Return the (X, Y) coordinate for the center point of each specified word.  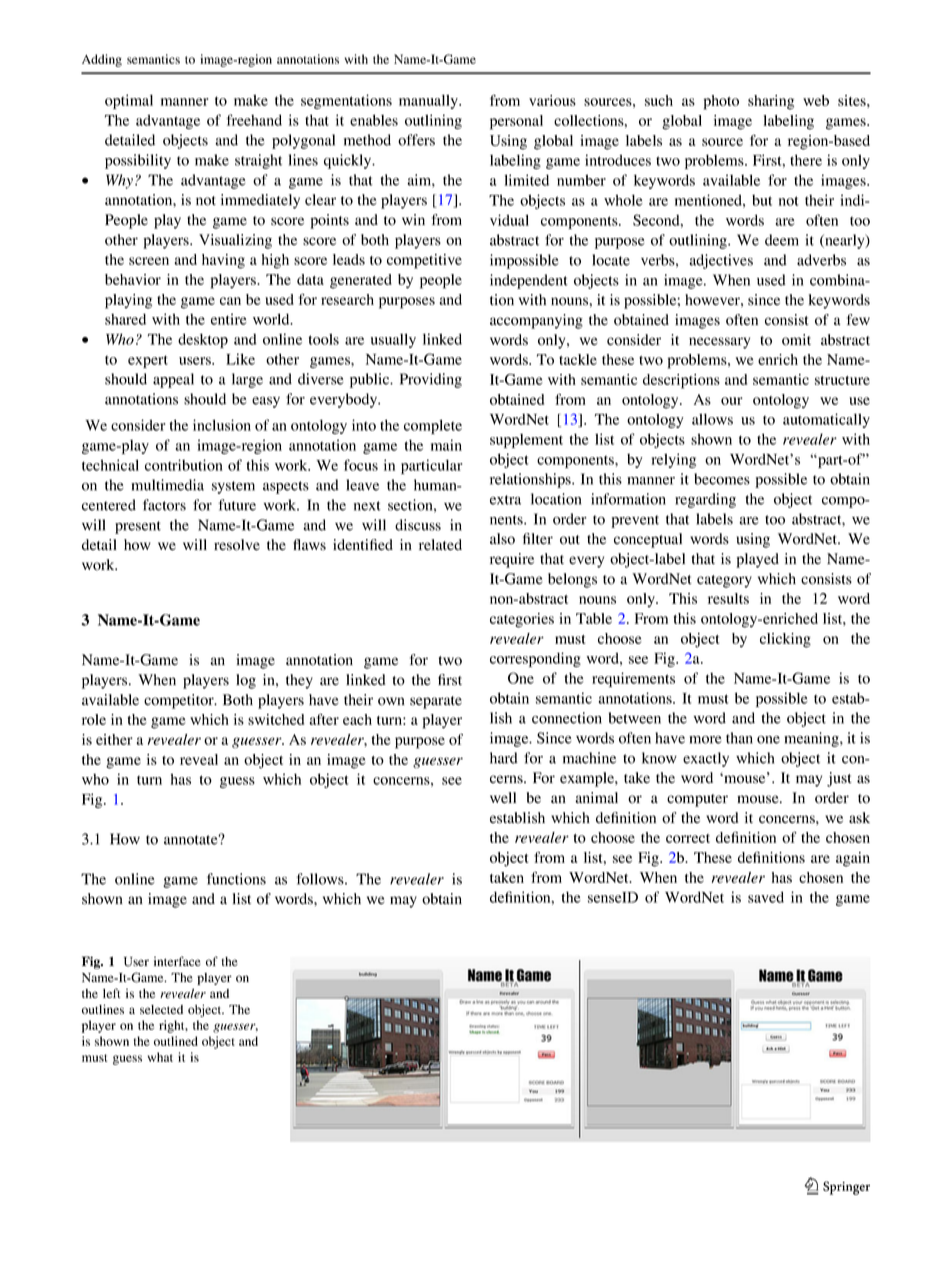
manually (429, 101)
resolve (237, 545)
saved (766, 897)
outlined (176, 1041)
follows (321, 879)
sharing (771, 102)
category (724, 581)
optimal (129, 101)
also (502, 539)
